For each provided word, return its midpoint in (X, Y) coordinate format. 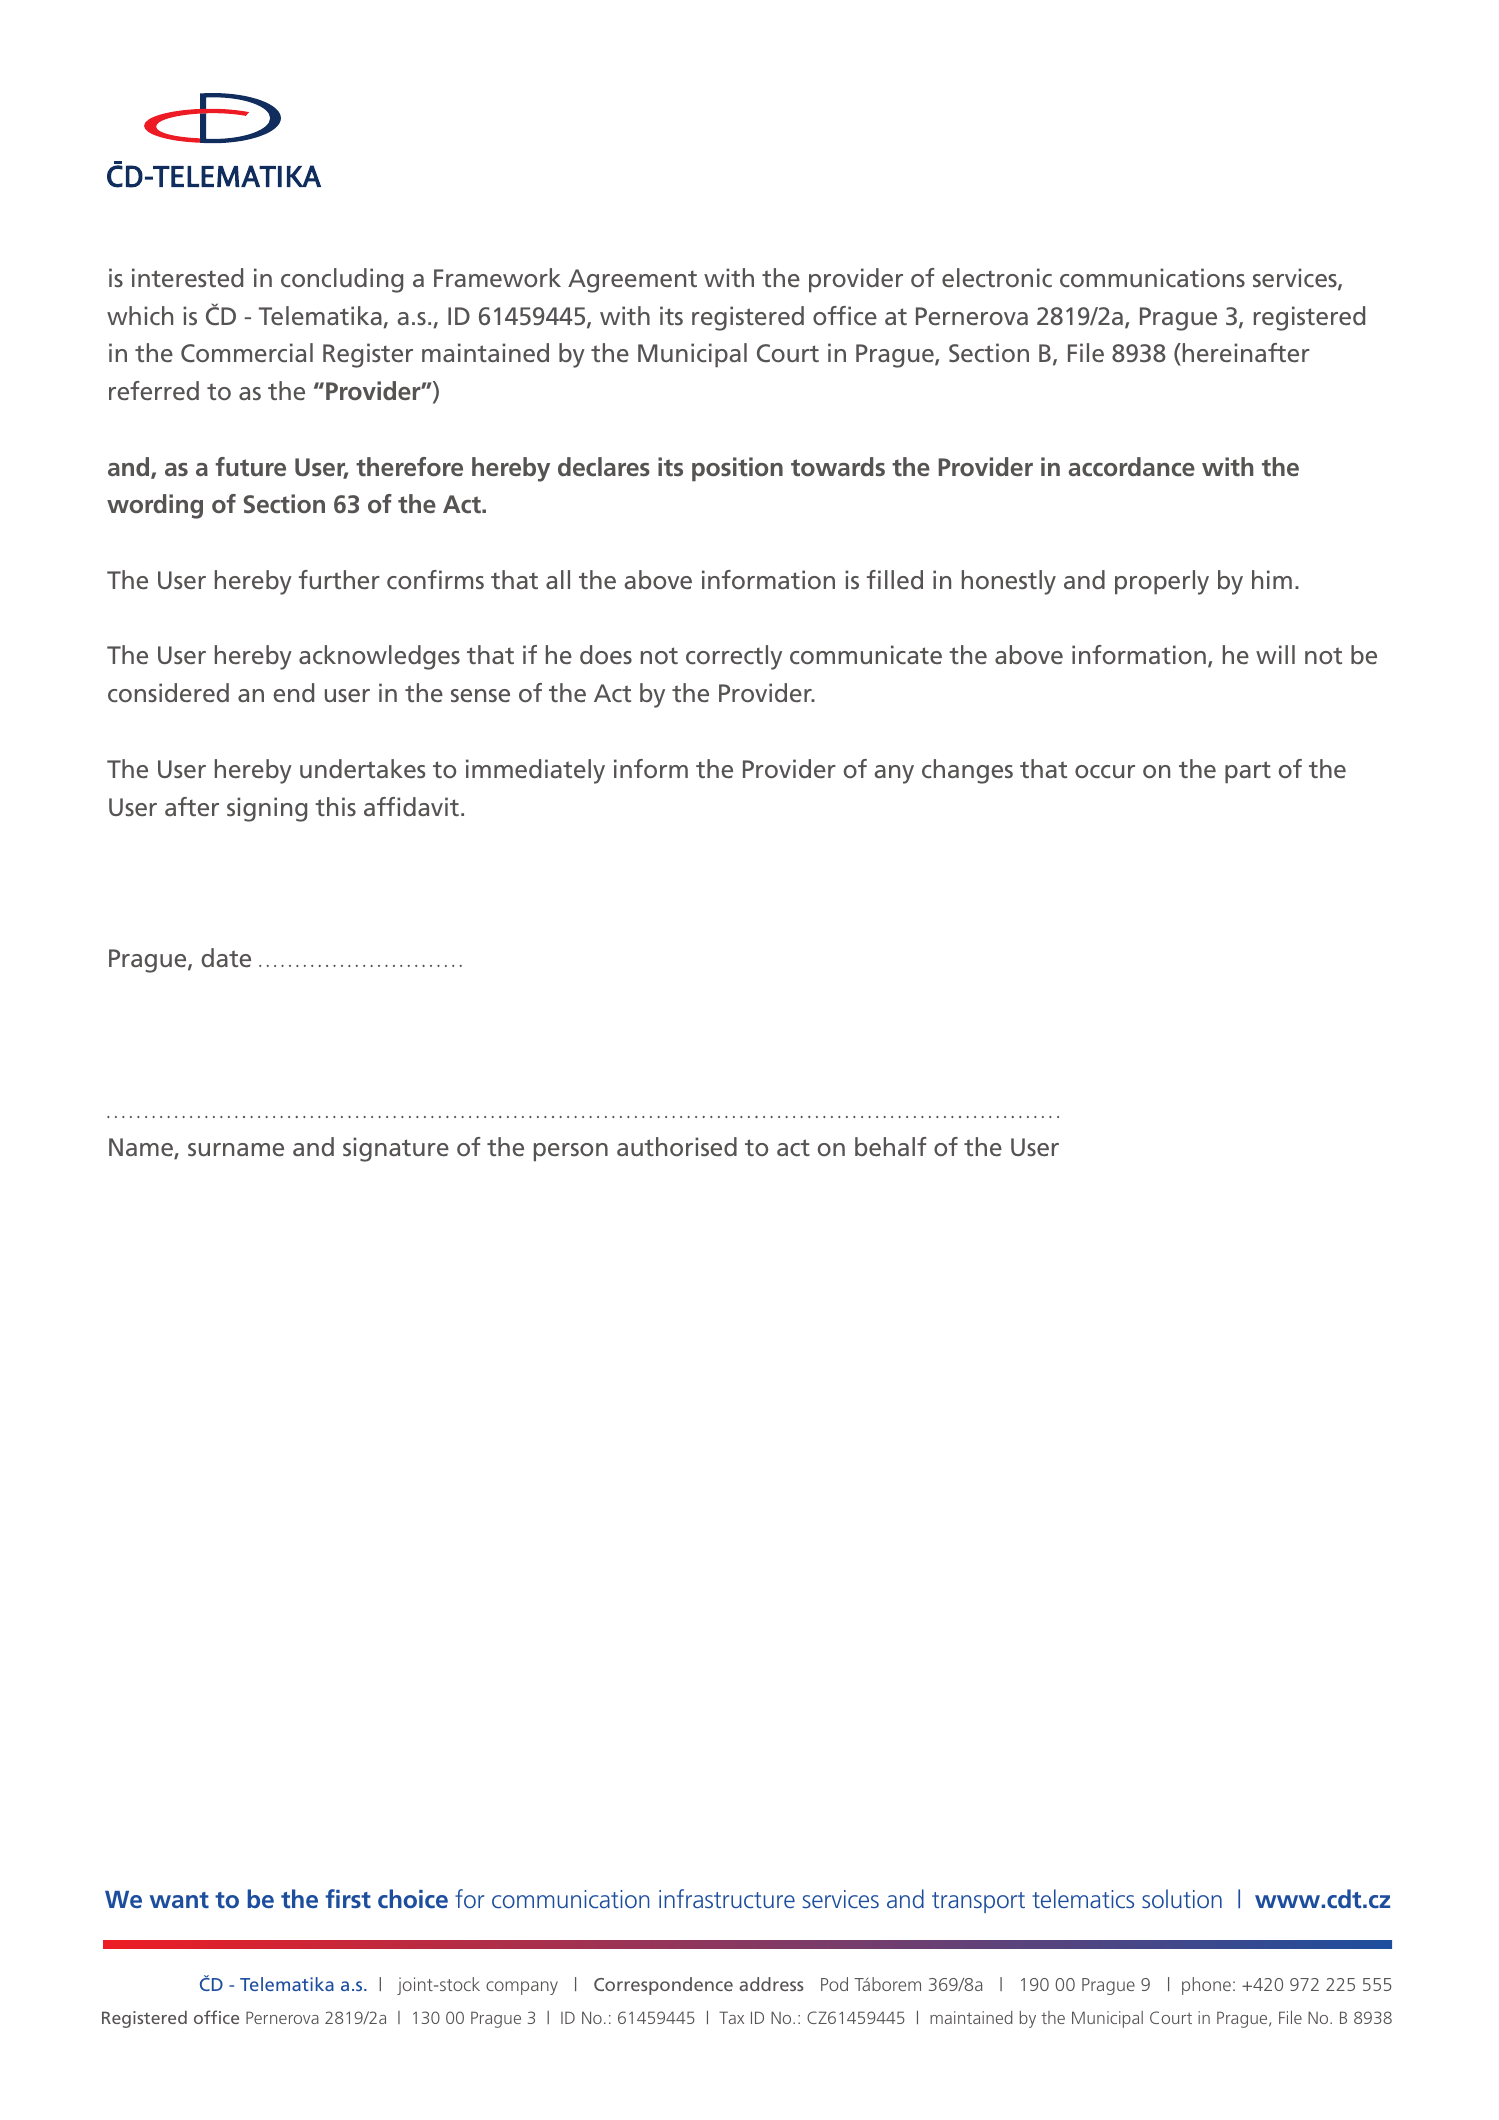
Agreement (632, 281)
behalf (891, 1146)
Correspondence (663, 1986)
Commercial (247, 352)
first (348, 1898)
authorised (677, 1146)
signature (396, 1149)
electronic (997, 277)
